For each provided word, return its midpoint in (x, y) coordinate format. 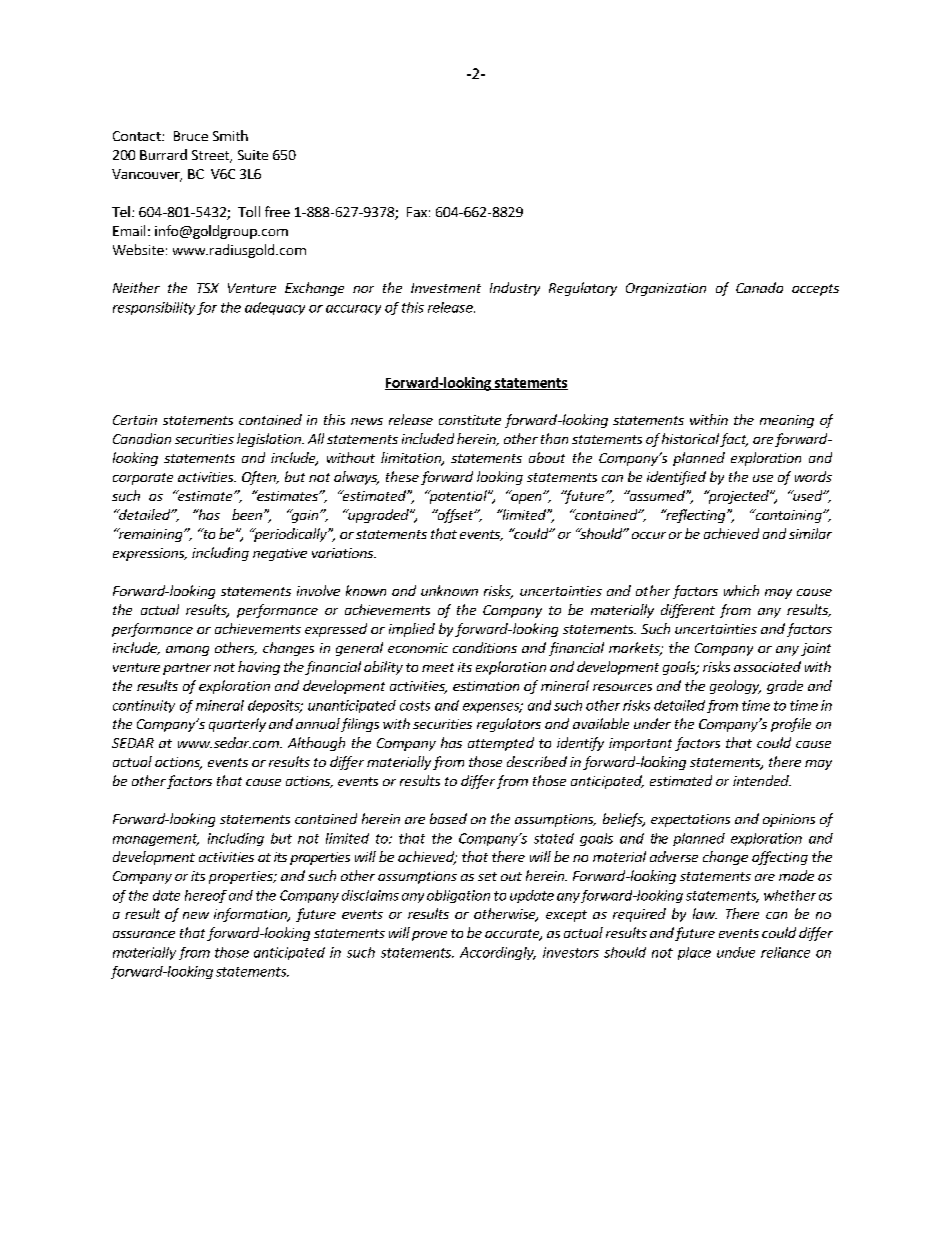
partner (187, 669)
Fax (417, 212)
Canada (759, 287)
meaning (787, 421)
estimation (486, 686)
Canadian (142, 438)
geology (735, 687)
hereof (206, 896)
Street (211, 156)
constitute (470, 420)
